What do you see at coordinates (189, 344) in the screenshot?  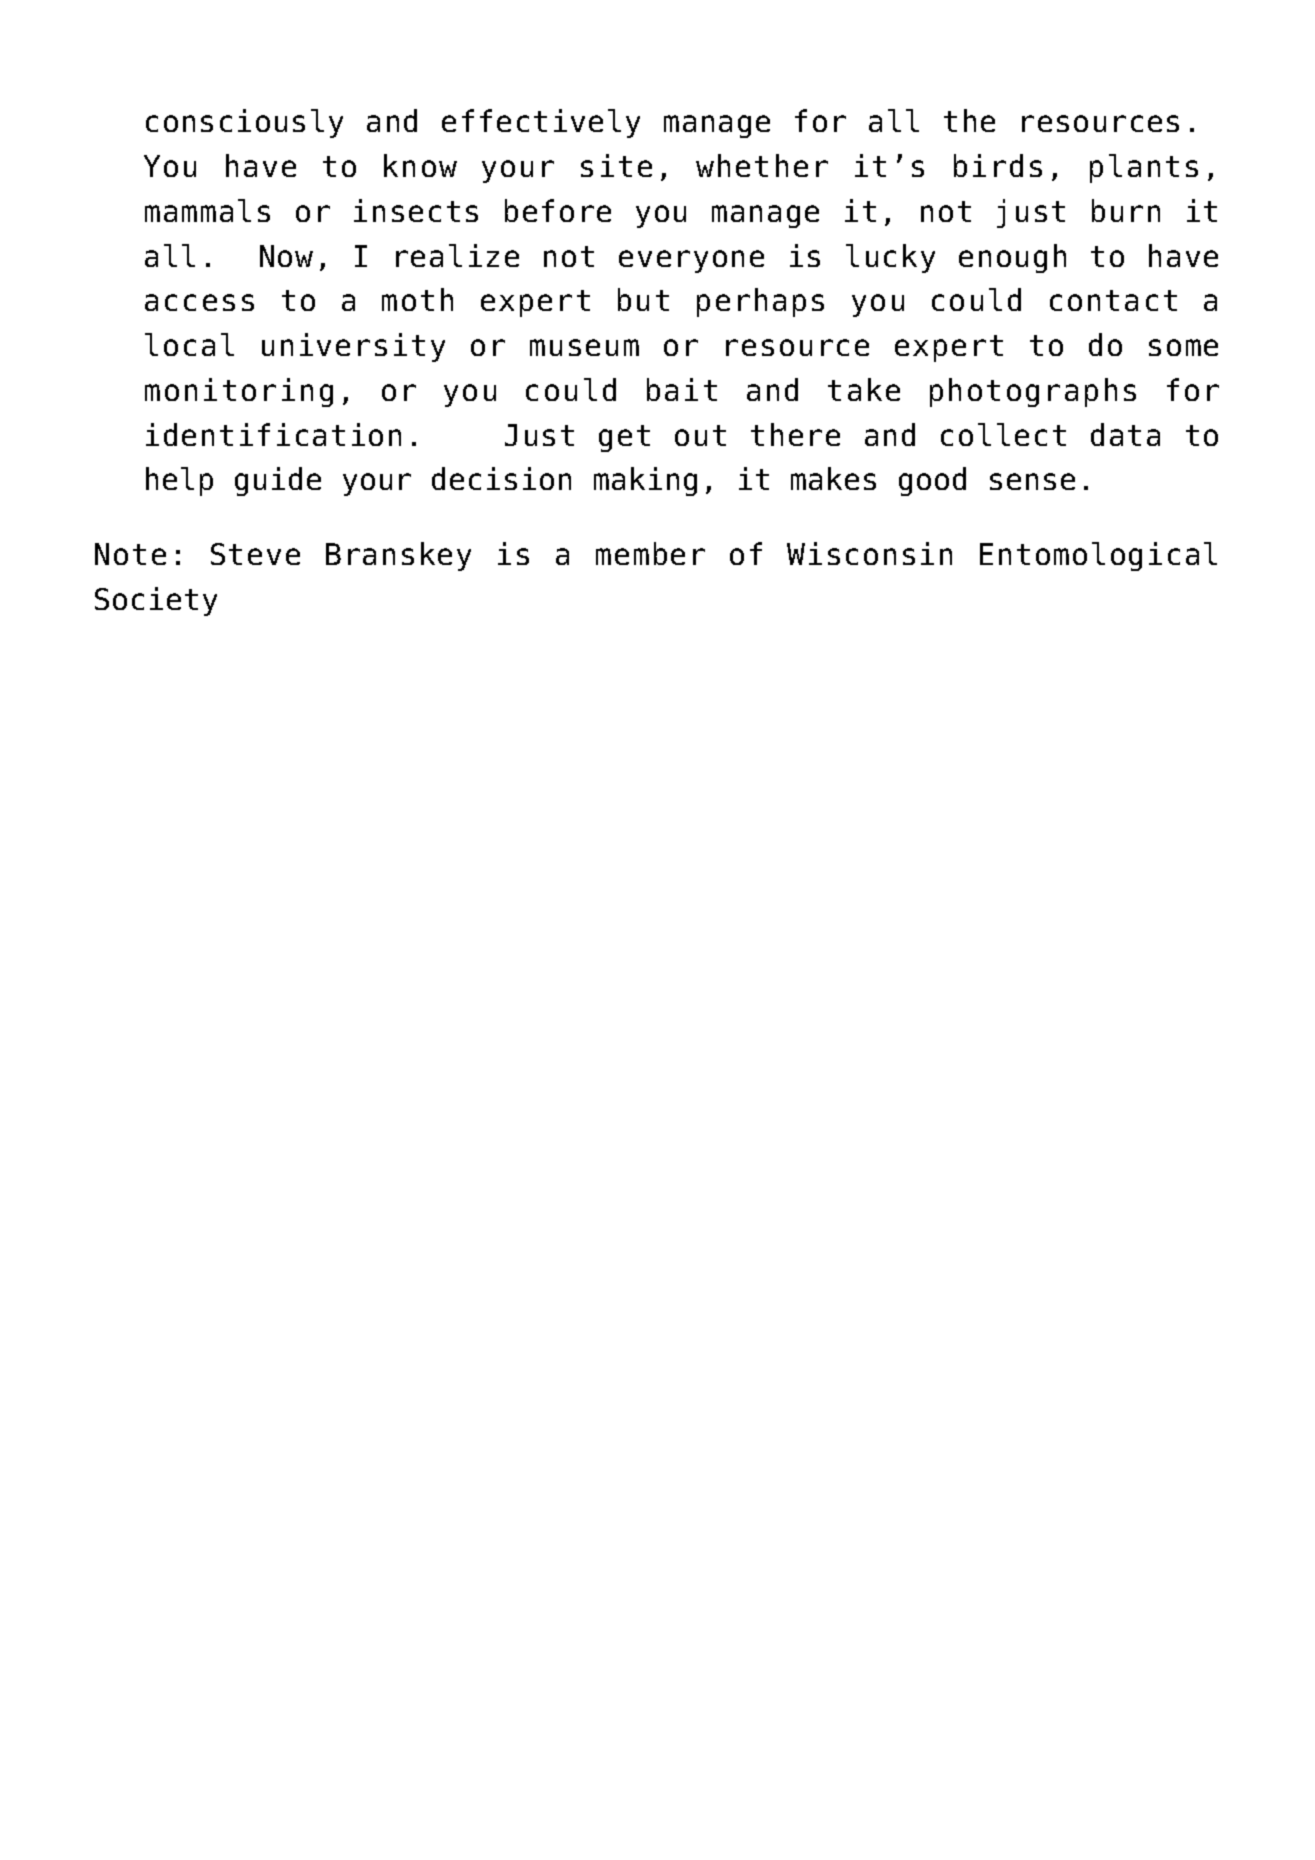 I see `local` at bounding box center [189, 344].
